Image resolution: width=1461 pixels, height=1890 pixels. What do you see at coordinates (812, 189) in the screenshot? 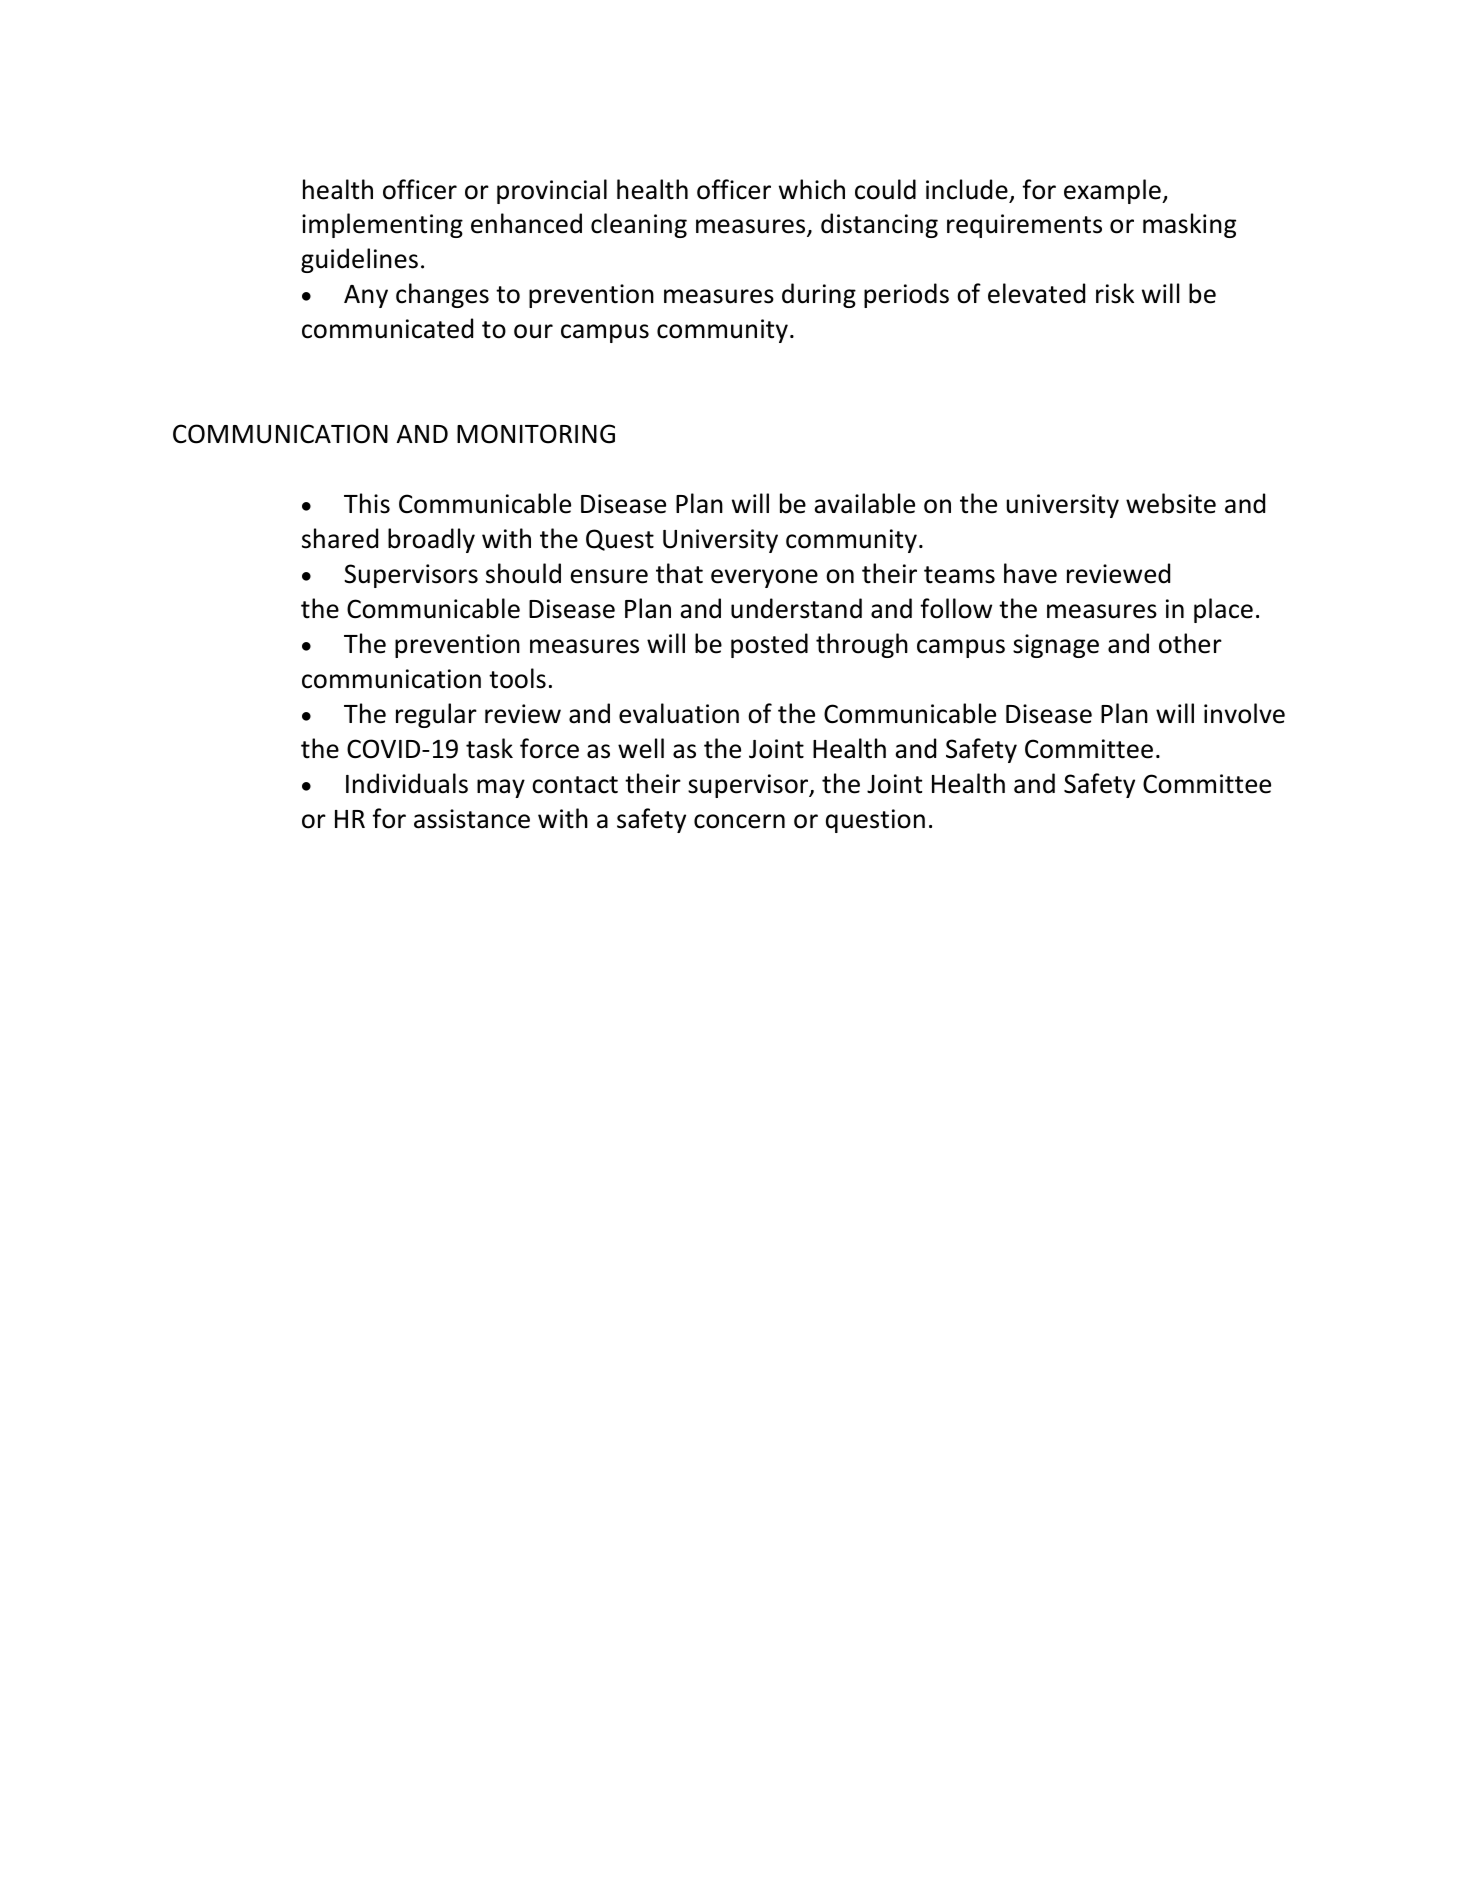
I see `which` at bounding box center [812, 189].
